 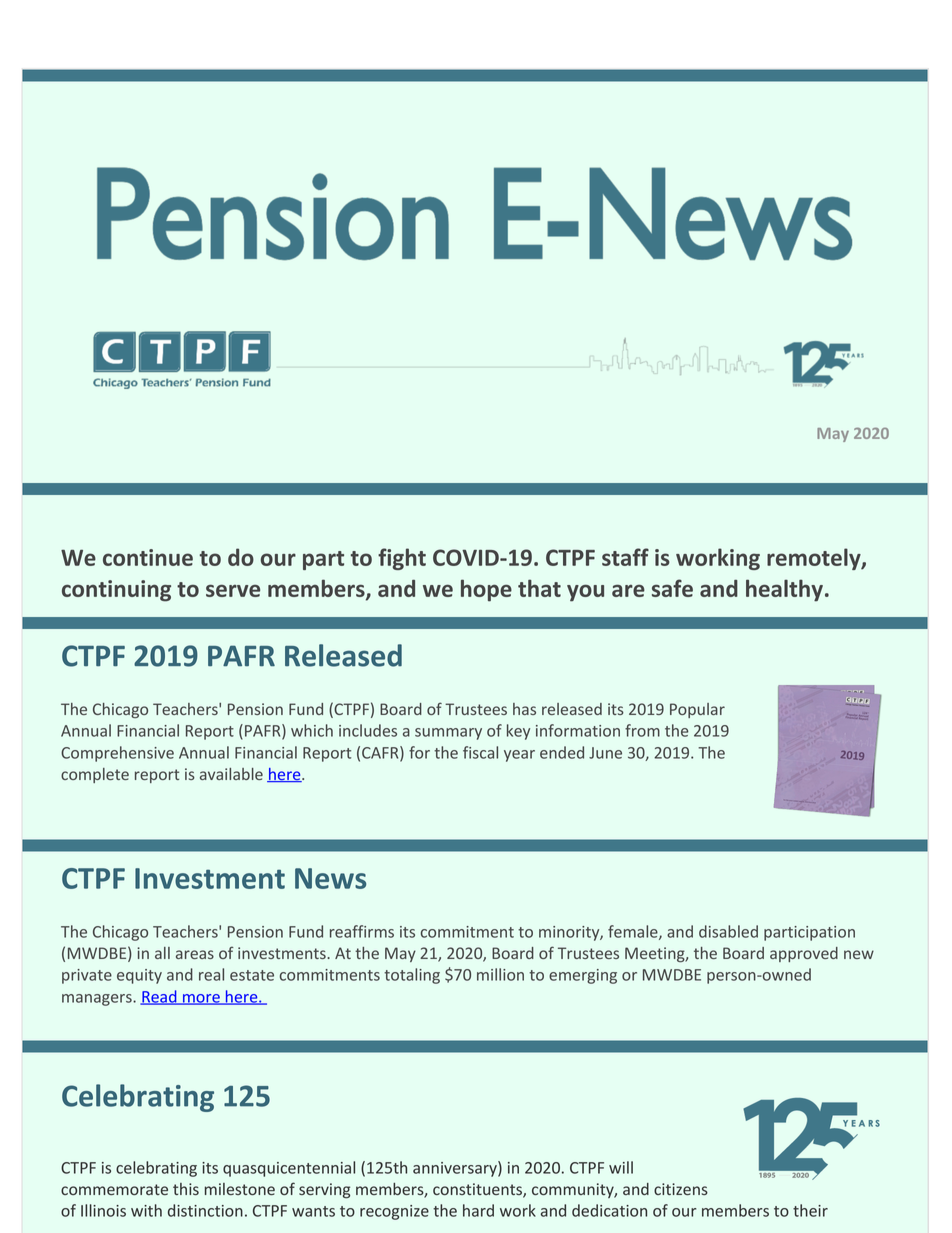 I want to click on citizens, so click(x=681, y=1189).
